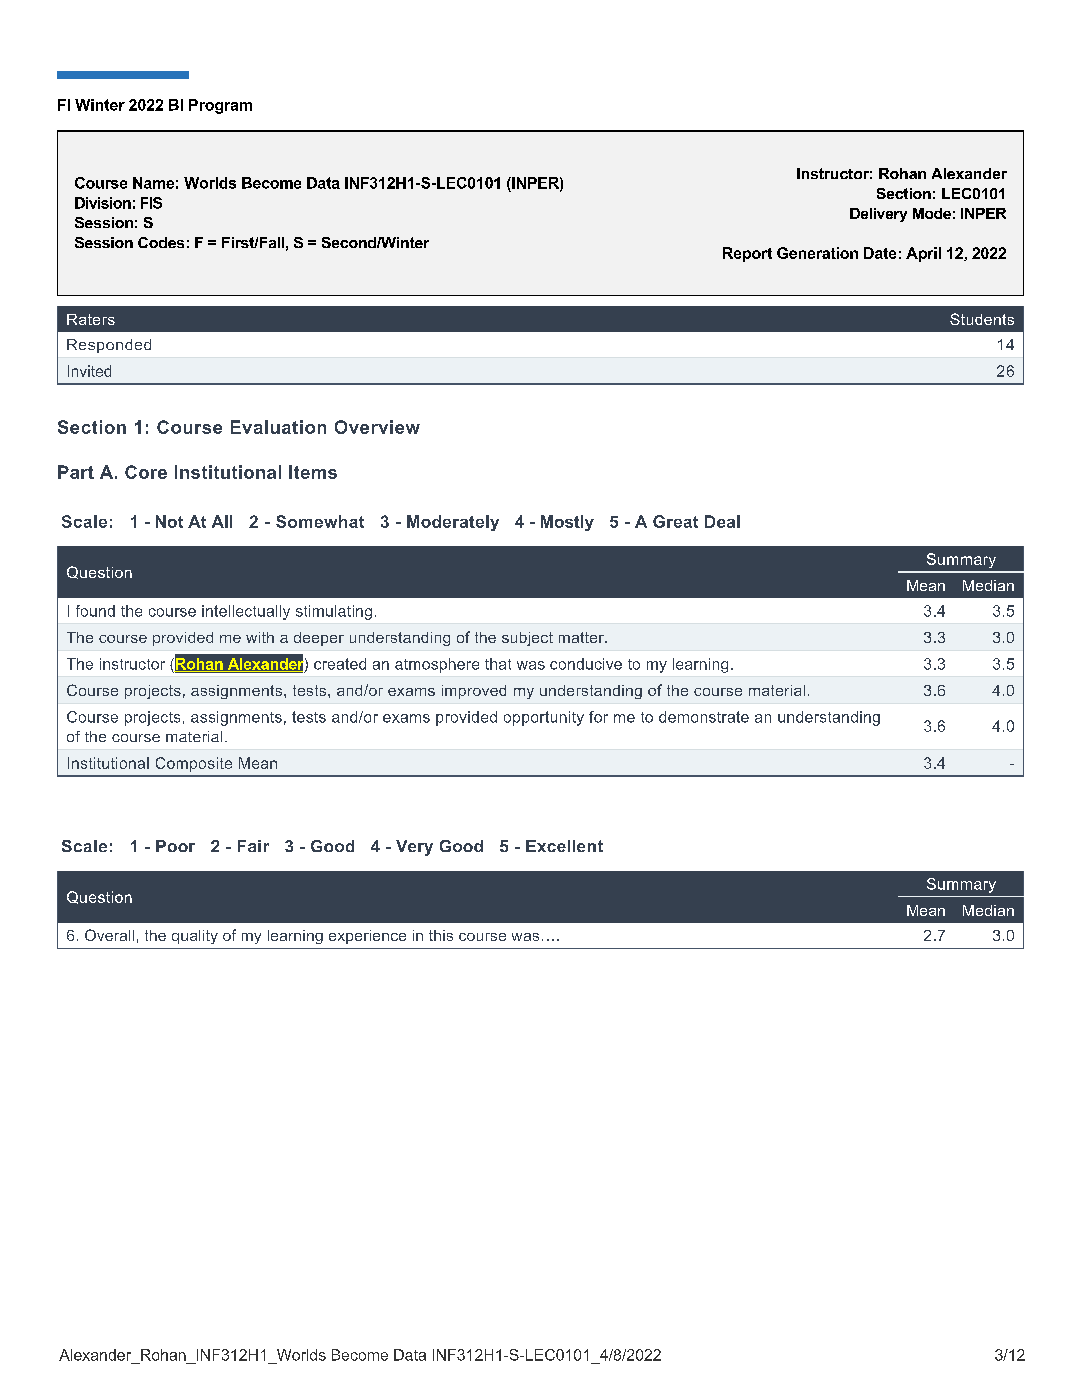 This screenshot has width=1081, height=1399. I want to click on Program, so click(220, 106).
